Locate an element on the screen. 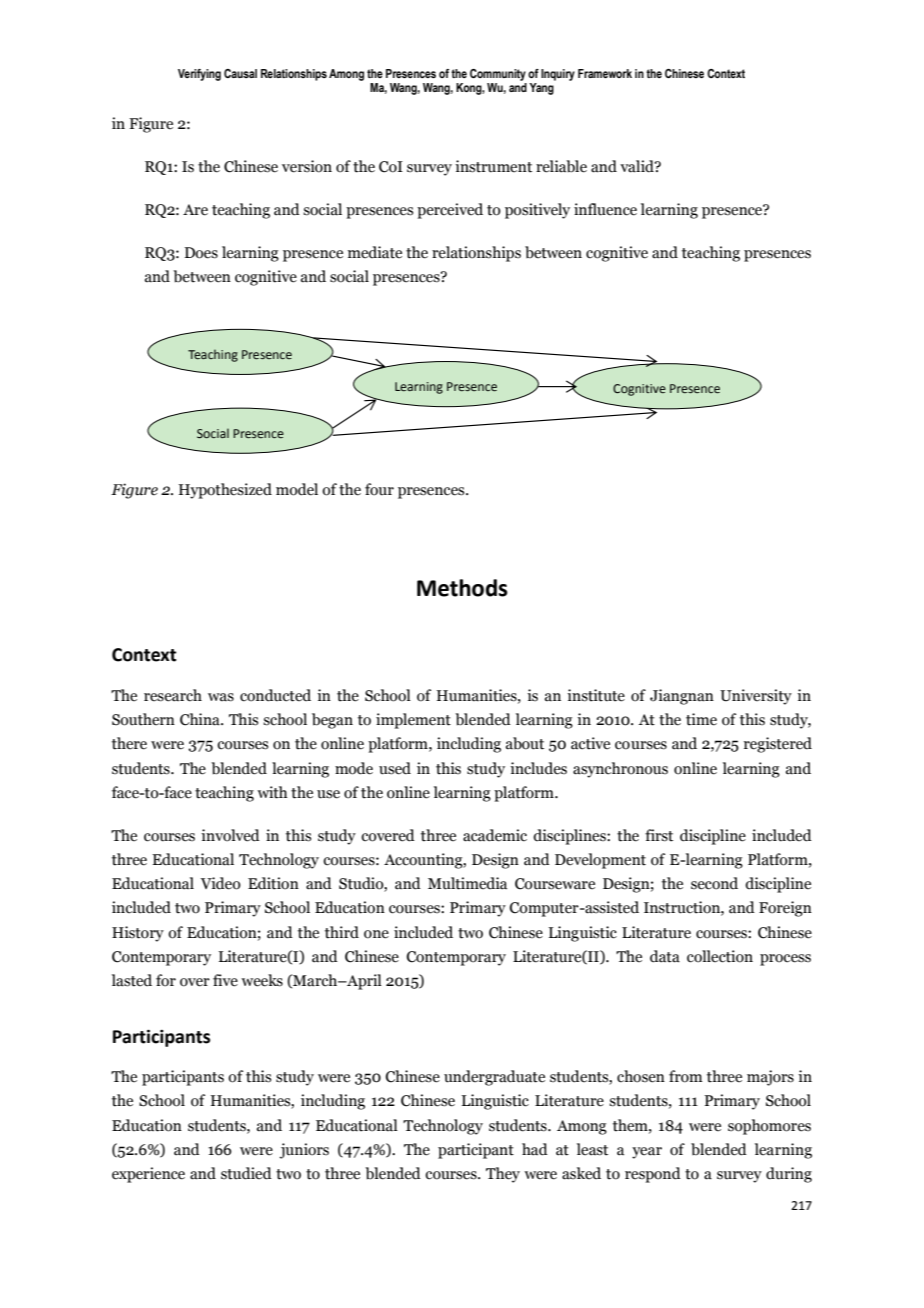  academic is located at coordinates (495, 835).
